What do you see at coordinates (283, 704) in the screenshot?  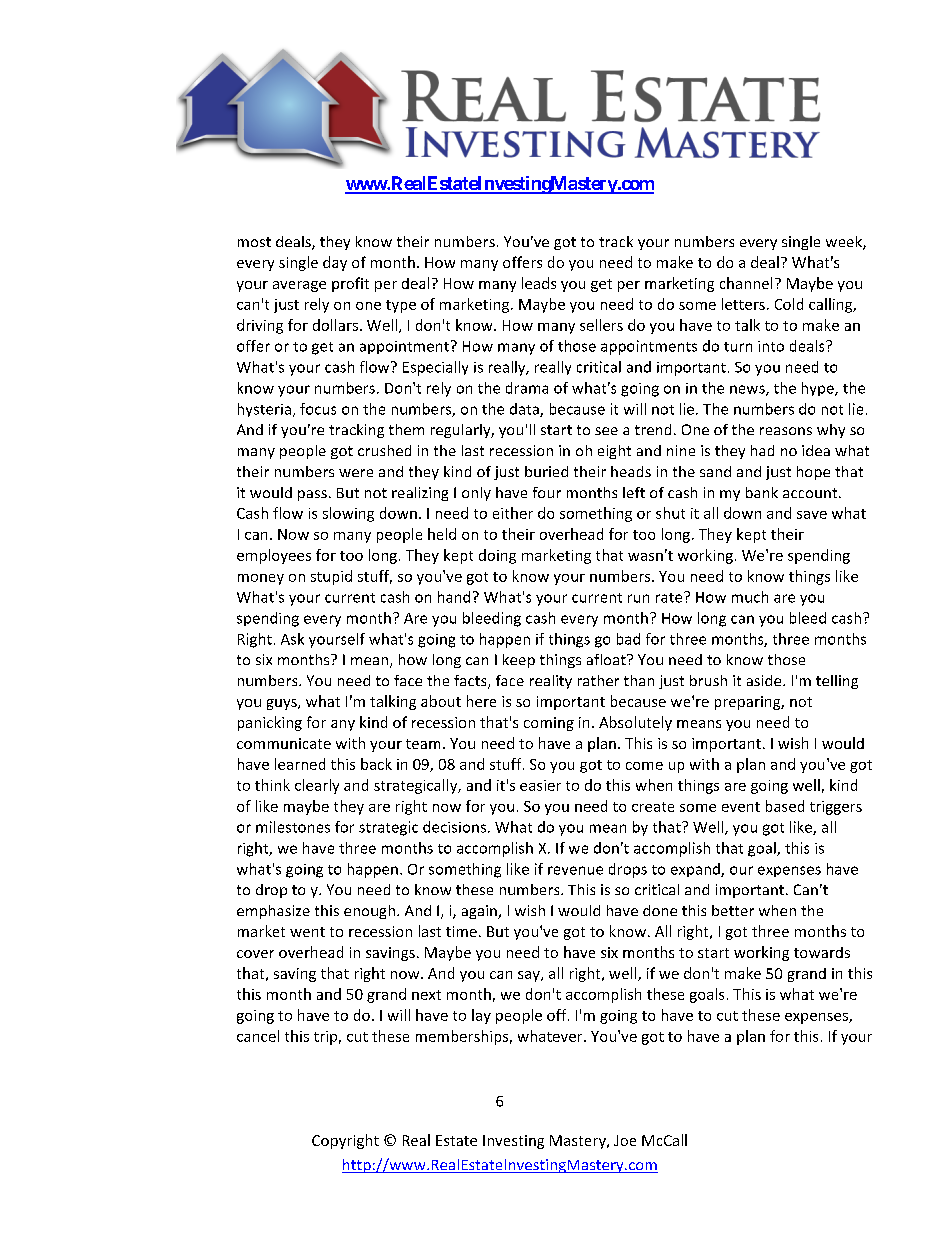 I see `guys` at bounding box center [283, 704].
